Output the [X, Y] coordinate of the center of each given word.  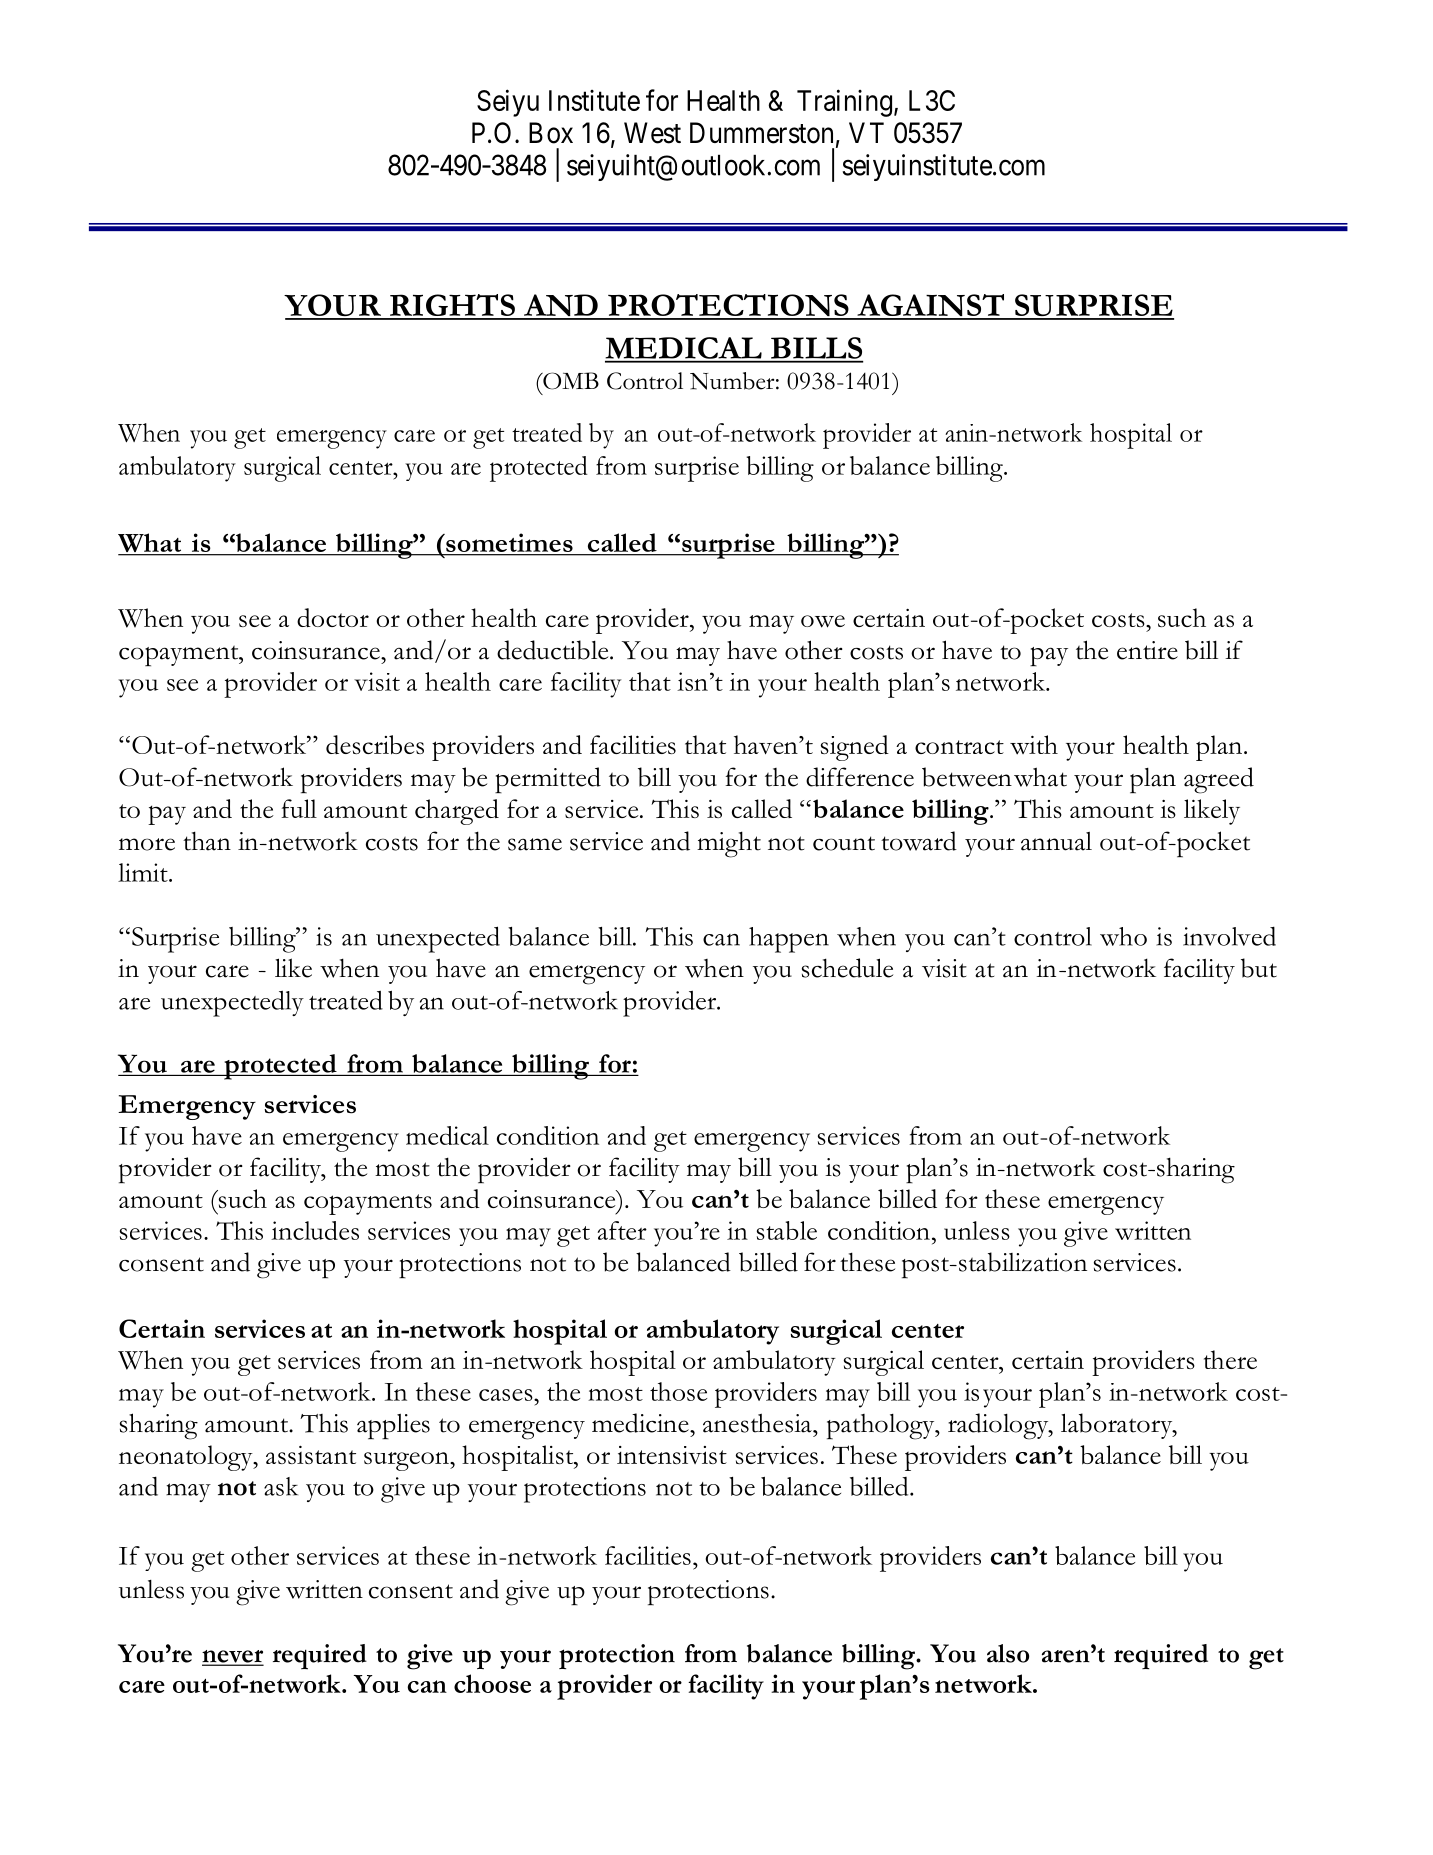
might [729, 844]
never [233, 1657]
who [1123, 936]
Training [844, 103]
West [652, 133]
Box [551, 133]
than [207, 841]
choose [492, 1683]
